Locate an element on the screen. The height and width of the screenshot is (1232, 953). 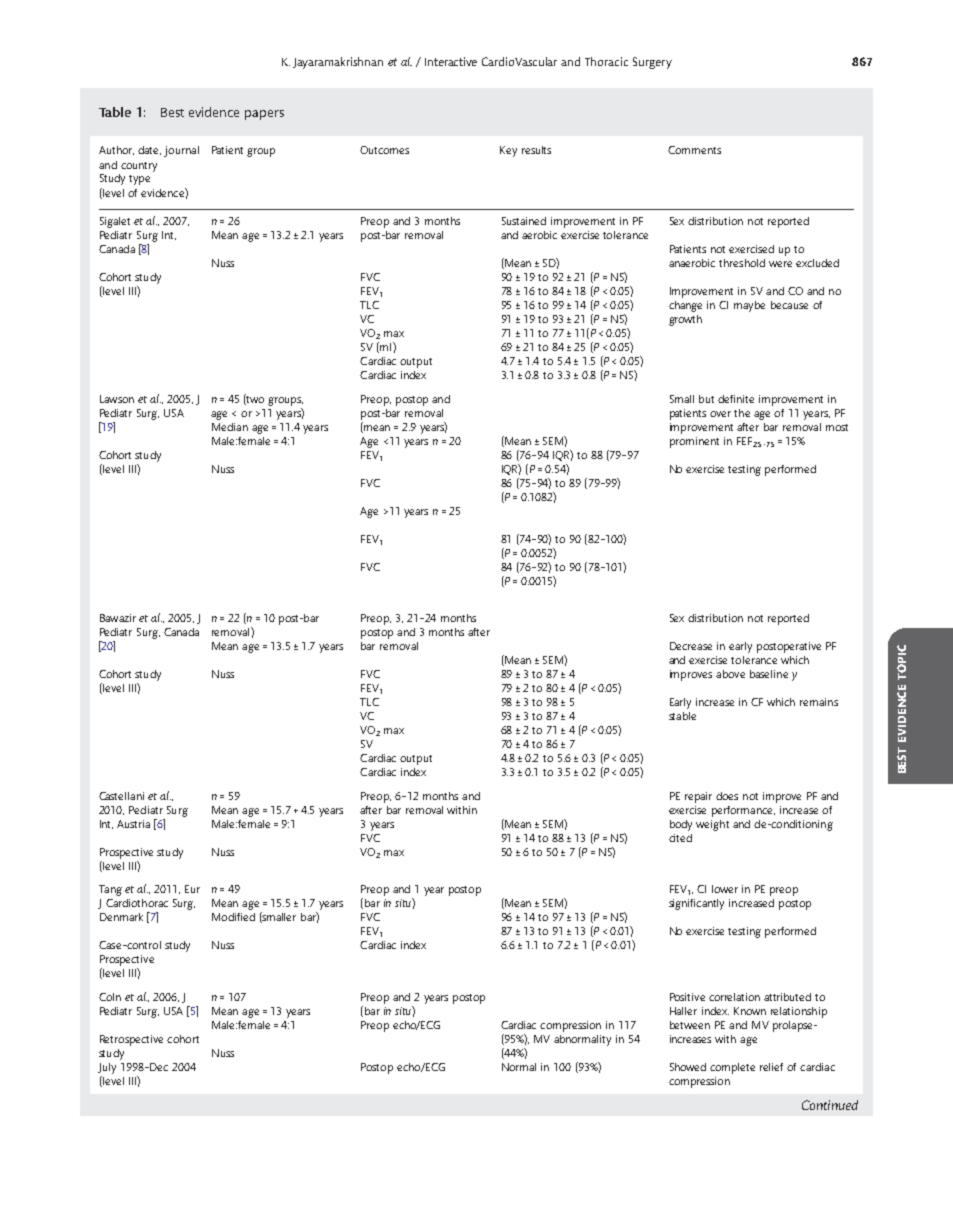
the is located at coordinates (742, 413).
